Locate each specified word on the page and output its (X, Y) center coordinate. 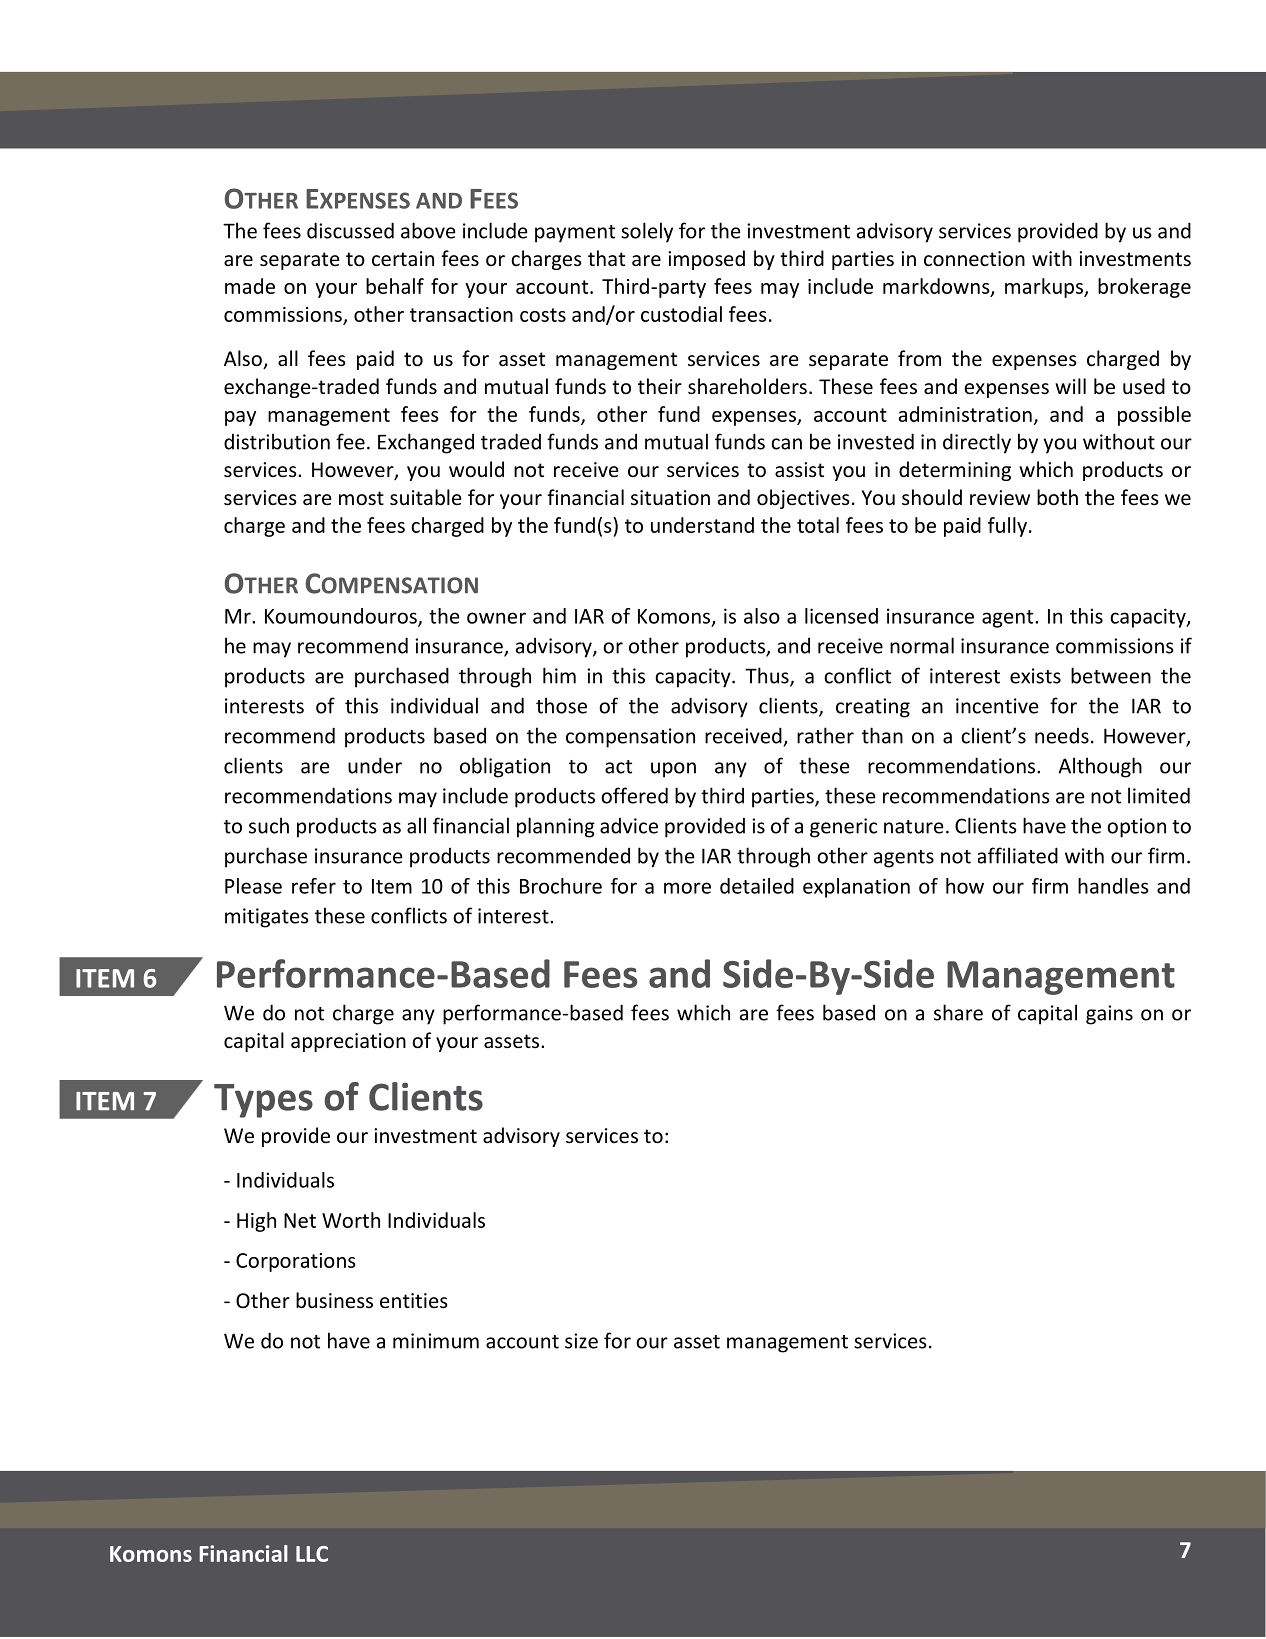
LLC (312, 1554)
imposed (706, 260)
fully (1007, 527)
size (581, 1341)
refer (314, 886)
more (687, 888)
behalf (395, 286)
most (361, 498)
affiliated (1018, 855)
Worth (351, 1220)
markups (1045, 288)
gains (1109, 1015)
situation (670, 498)
